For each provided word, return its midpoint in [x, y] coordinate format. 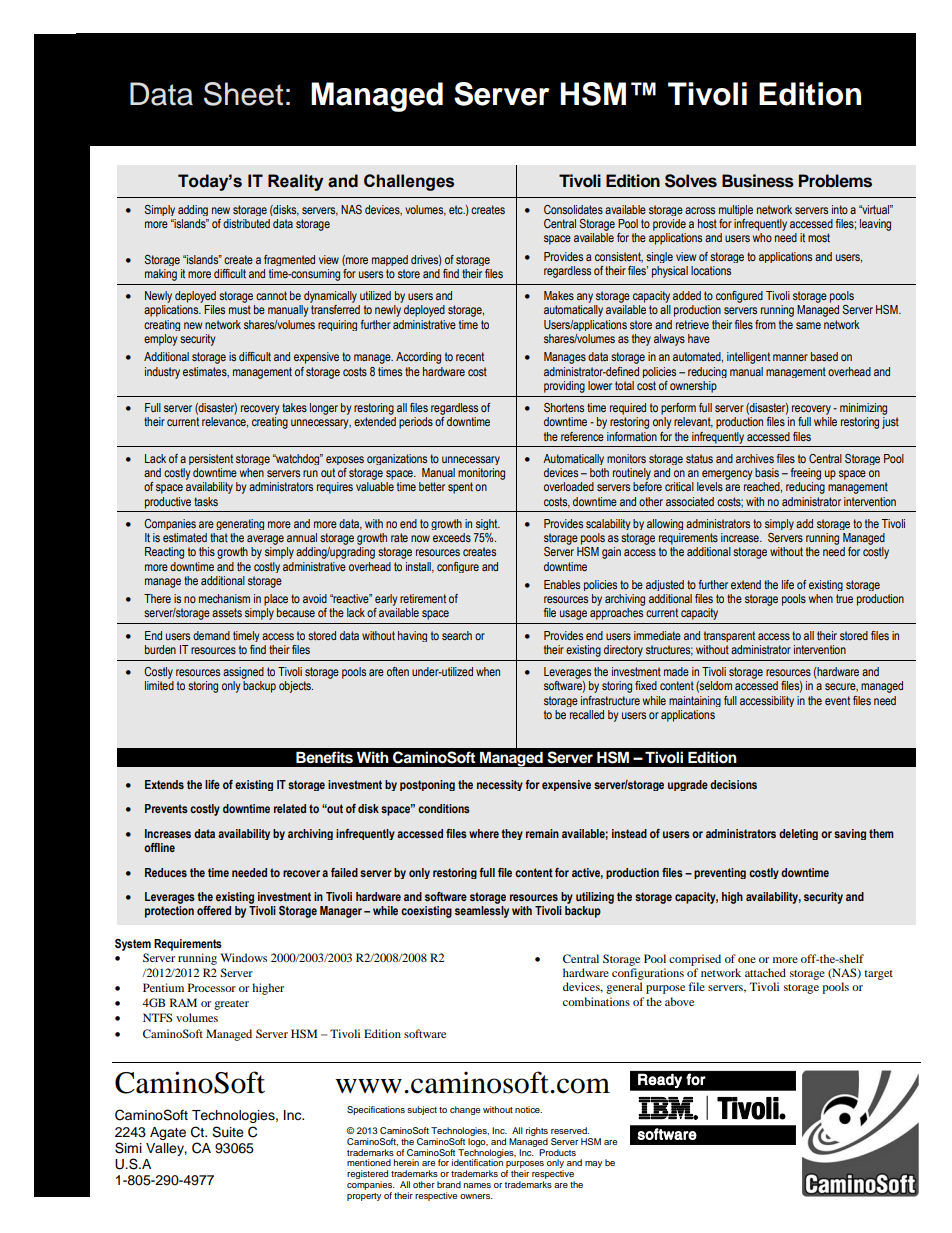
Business [758, 181]
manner [790, 357]
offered [214, 910]
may [593, 1164]
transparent [729, 636]
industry [162, 373]
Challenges [409, 182]
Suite [228, 1132]
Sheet [243, 94]
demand [211, 635]
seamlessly [482, 912]
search [457, 635]
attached [765, 972]
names [477, 1185]
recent [470, 356]
